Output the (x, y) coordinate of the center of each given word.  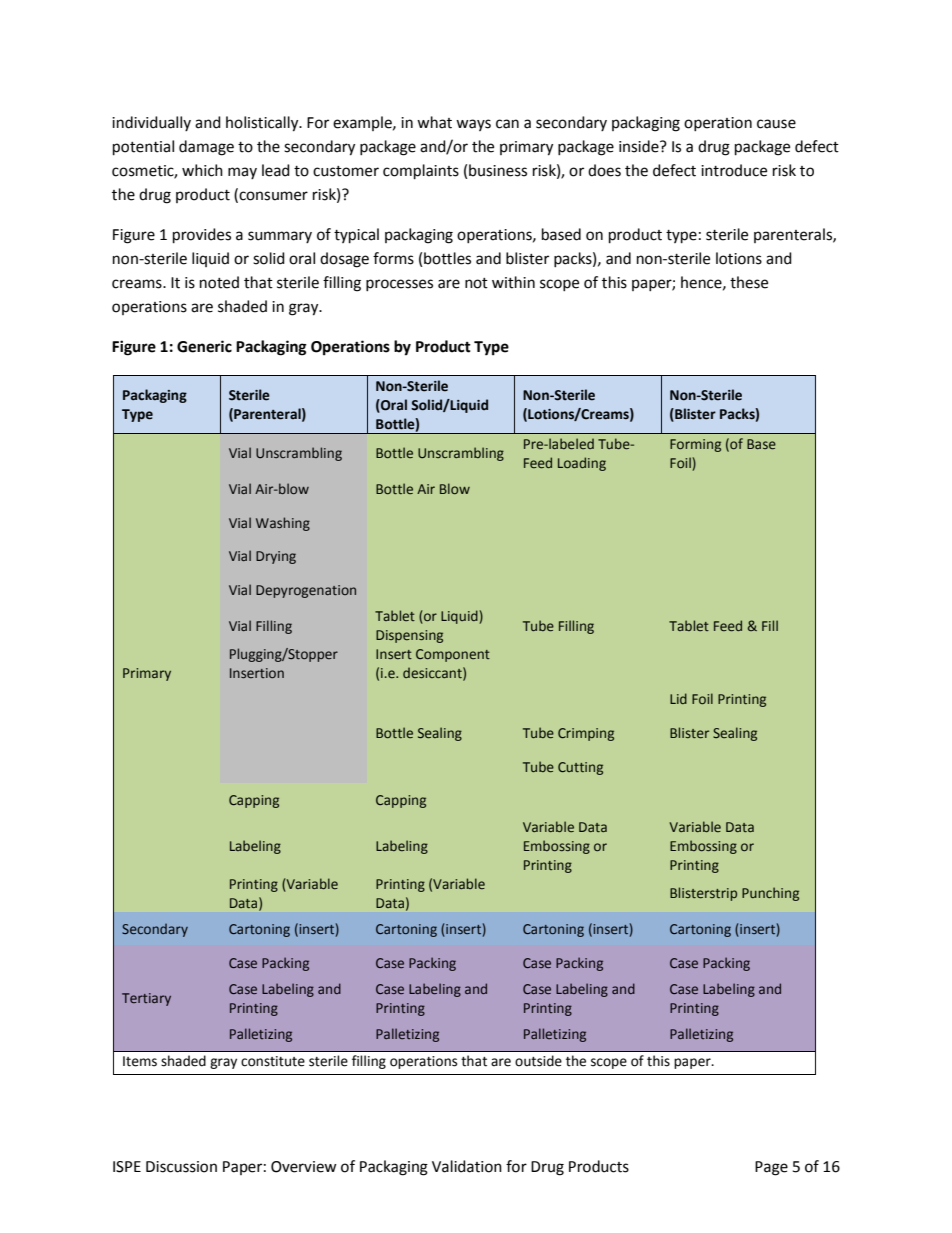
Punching (770, 894)
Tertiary (146, 999)
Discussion (181, 1167)
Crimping (586, 734)
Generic (204, 346)
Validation (467, 1166)
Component (453, 655)
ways (473, 125)
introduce (734, 170)
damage (206, 148)
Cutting (580, 768)
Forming (695, 445)
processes (399, 285)
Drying (276, 557)
